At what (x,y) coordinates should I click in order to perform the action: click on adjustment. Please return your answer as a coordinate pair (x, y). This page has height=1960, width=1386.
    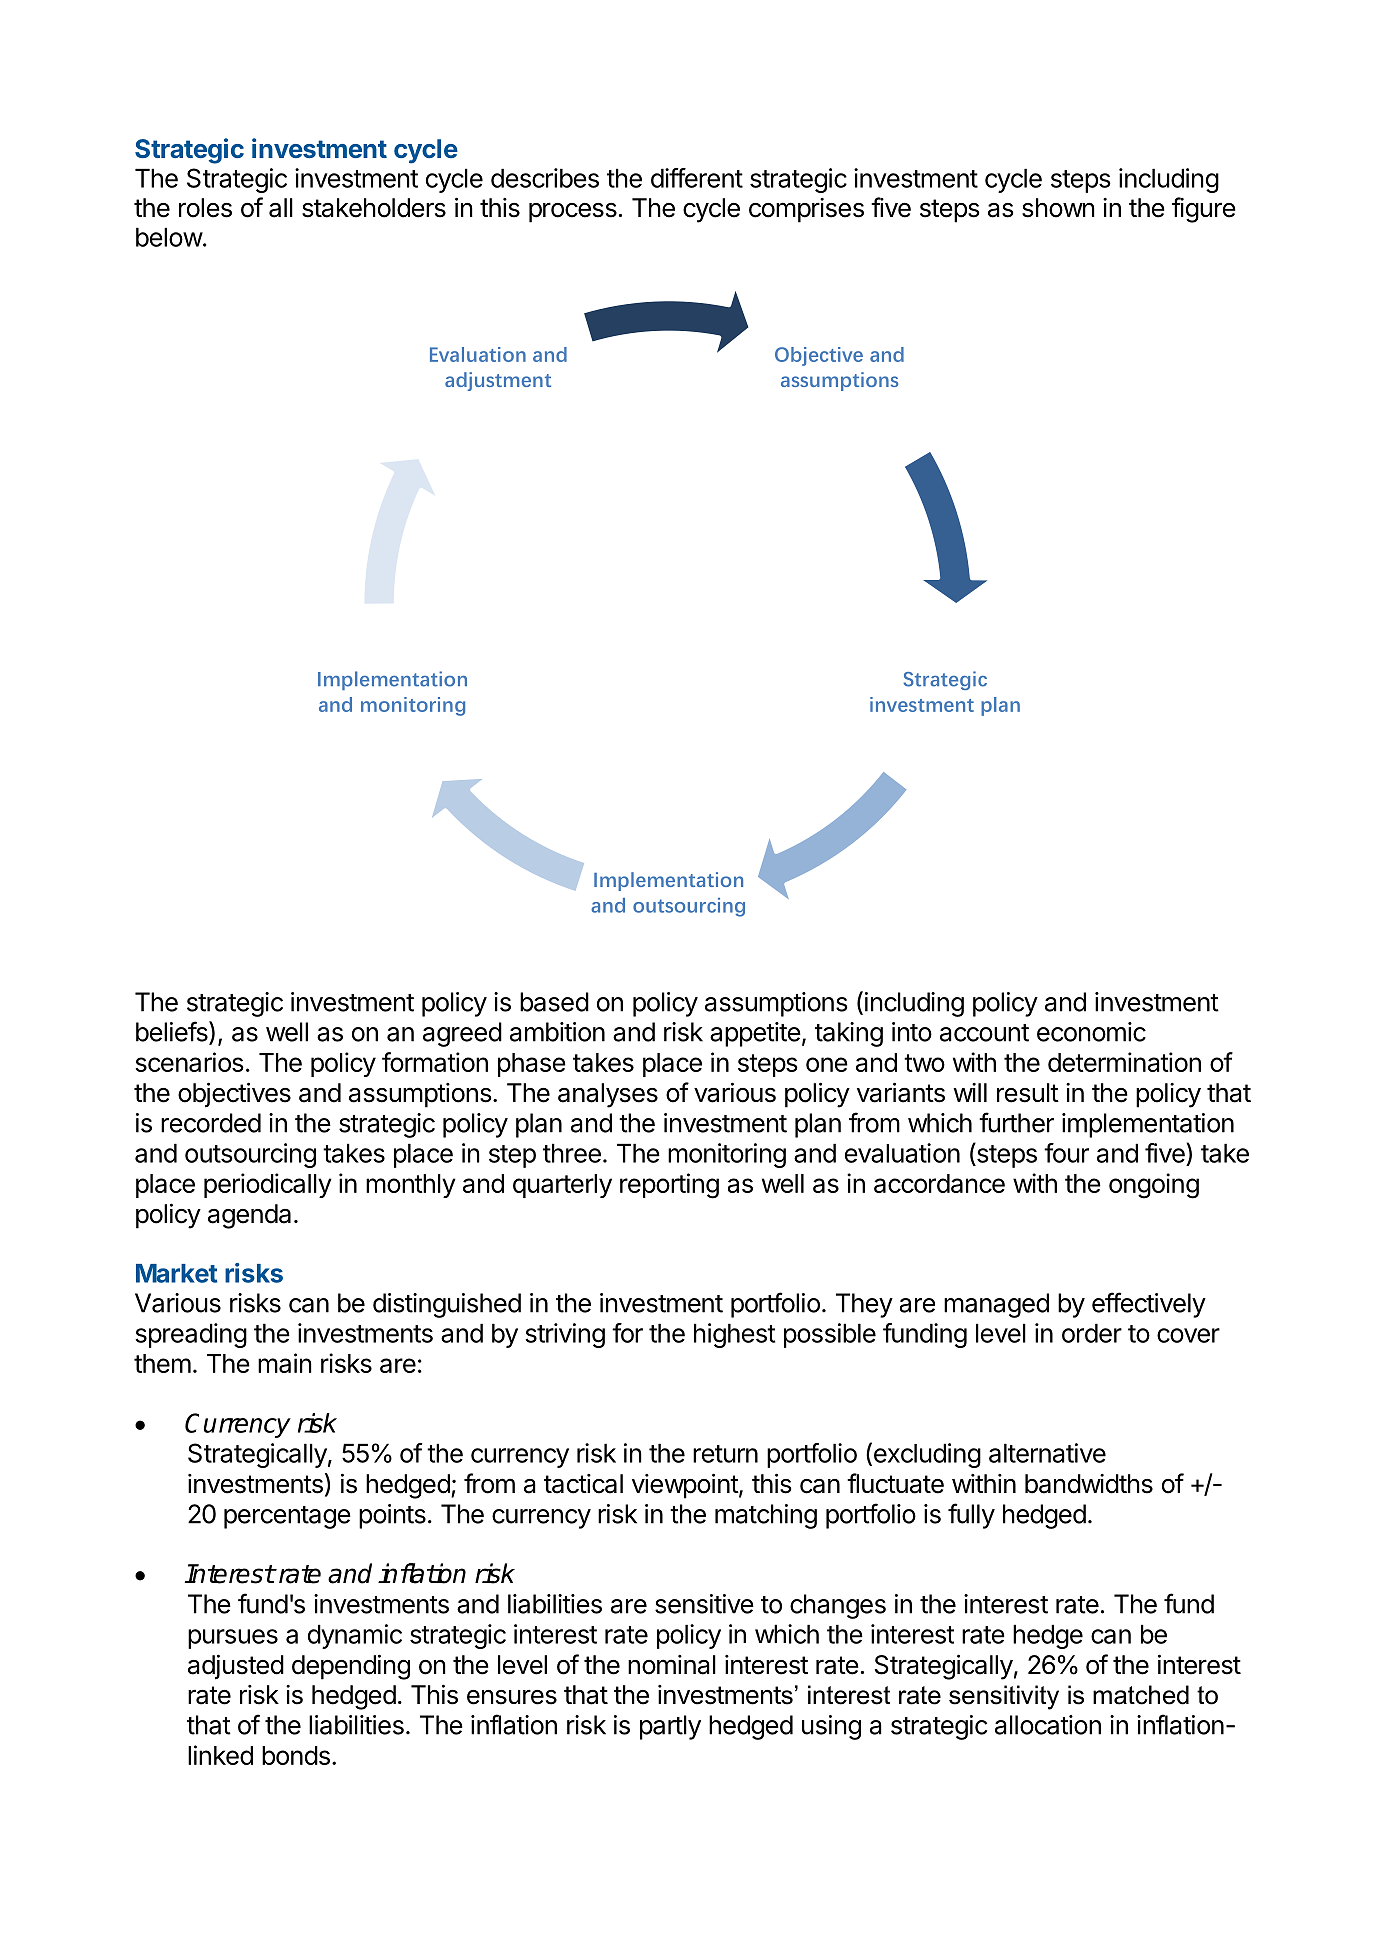
    Looking at the image, I should click on (498, 381).
